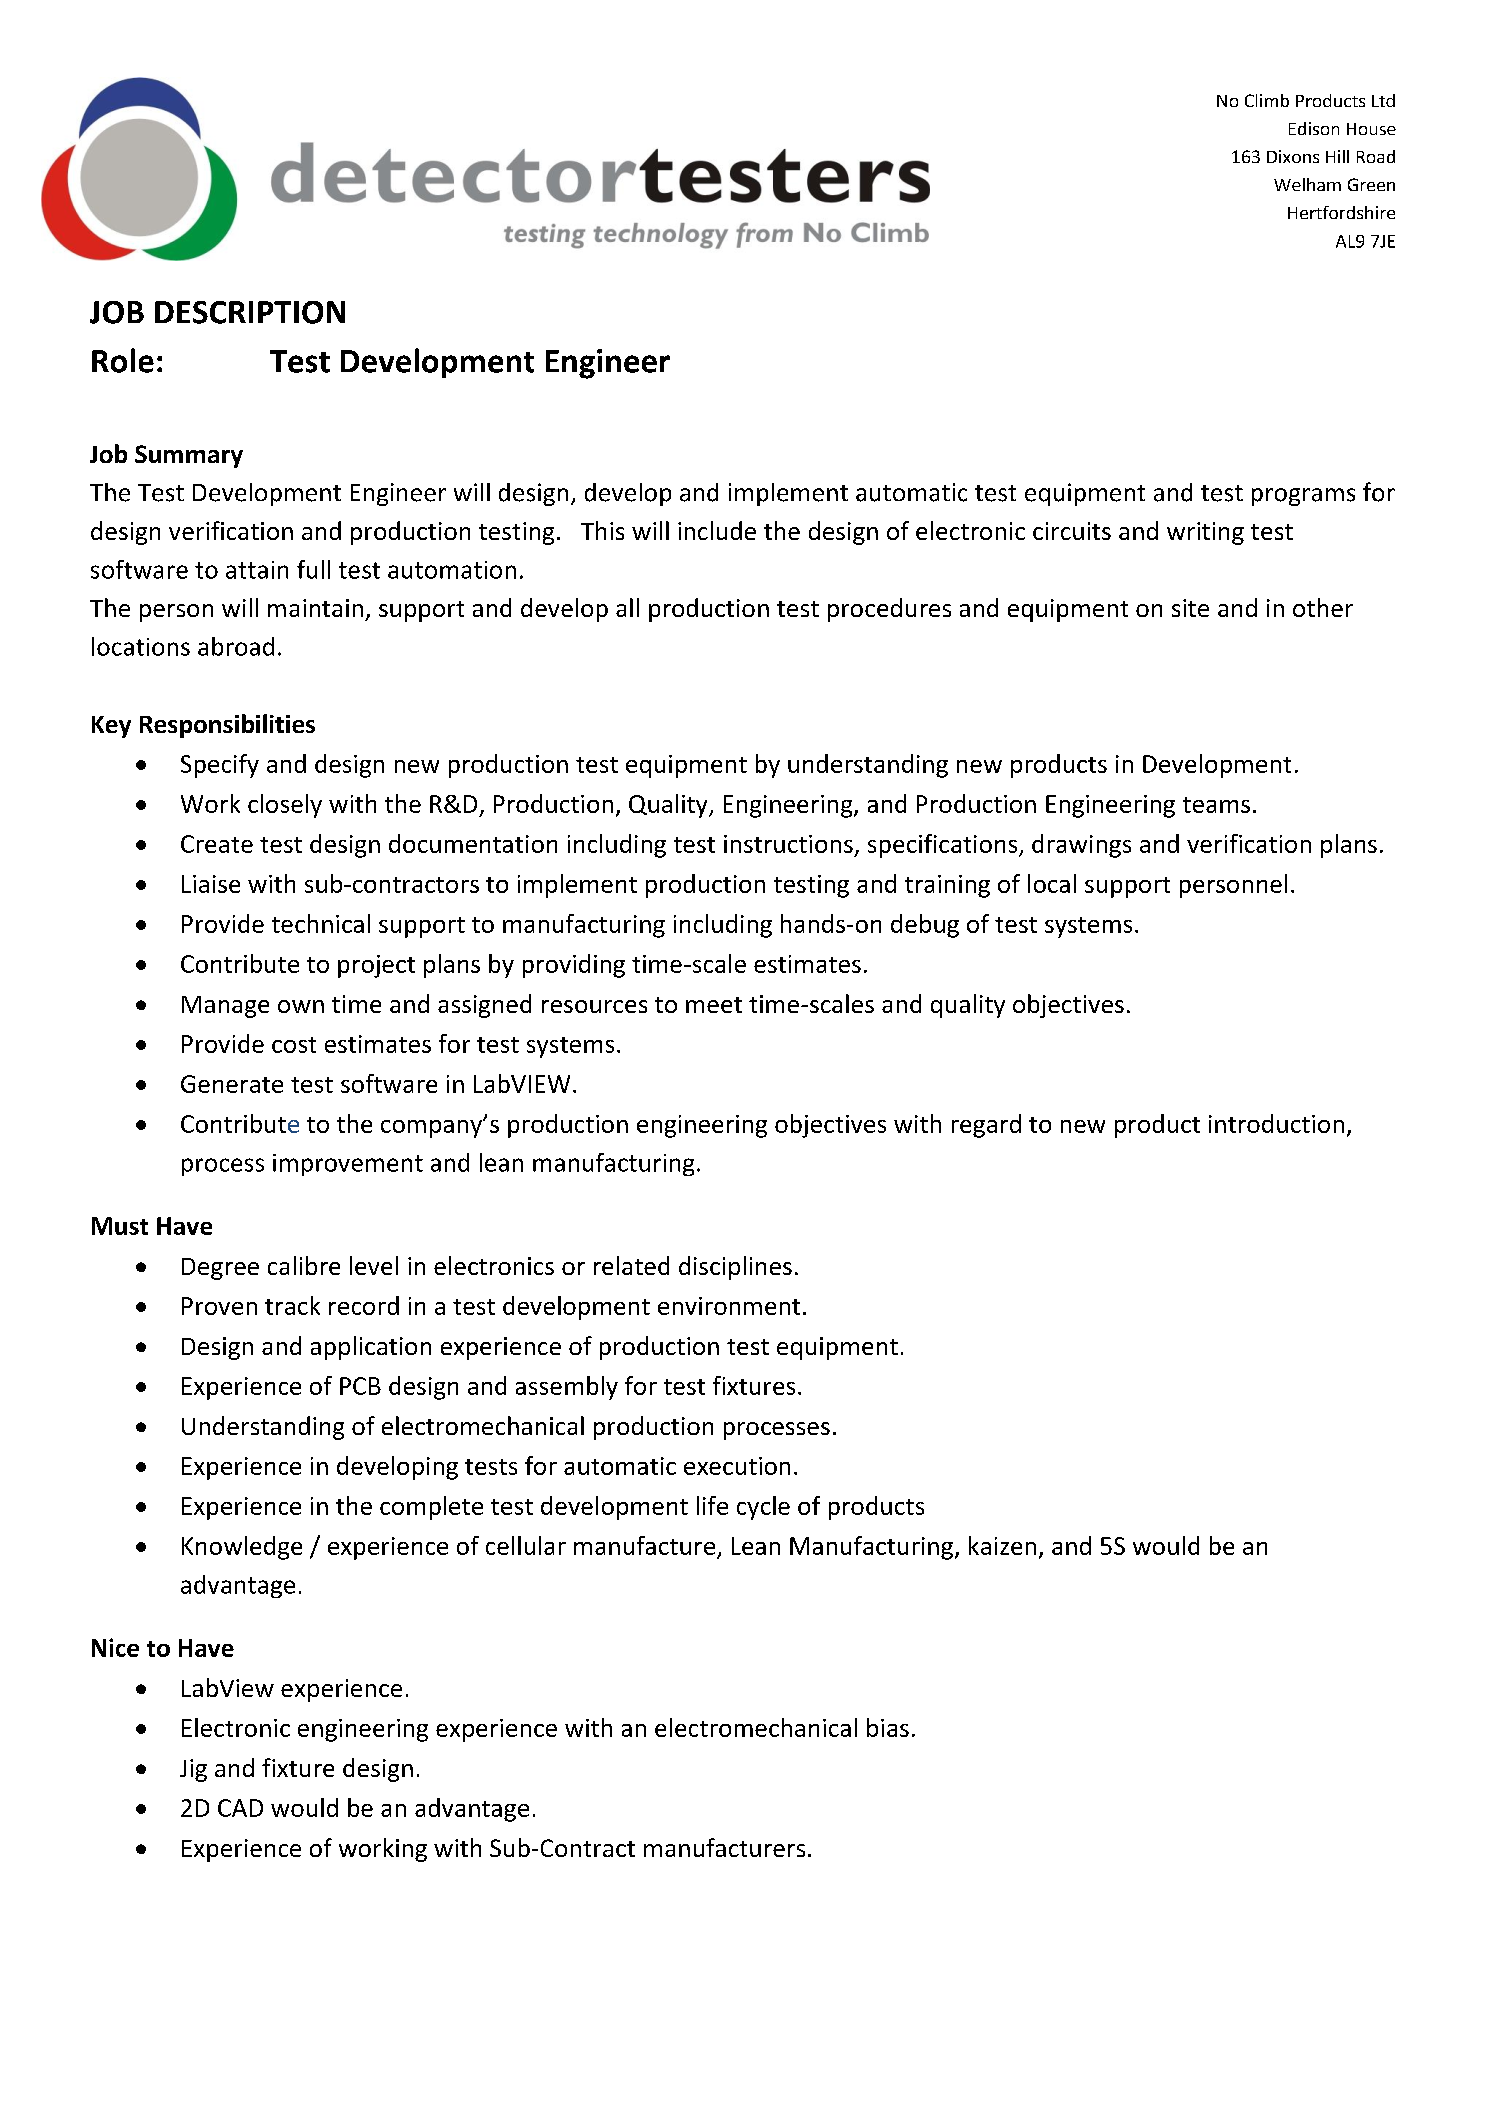 Image resolution: width=1486 pixels, height=2101 pixels. I want to click on attain, so click(257, 570).
